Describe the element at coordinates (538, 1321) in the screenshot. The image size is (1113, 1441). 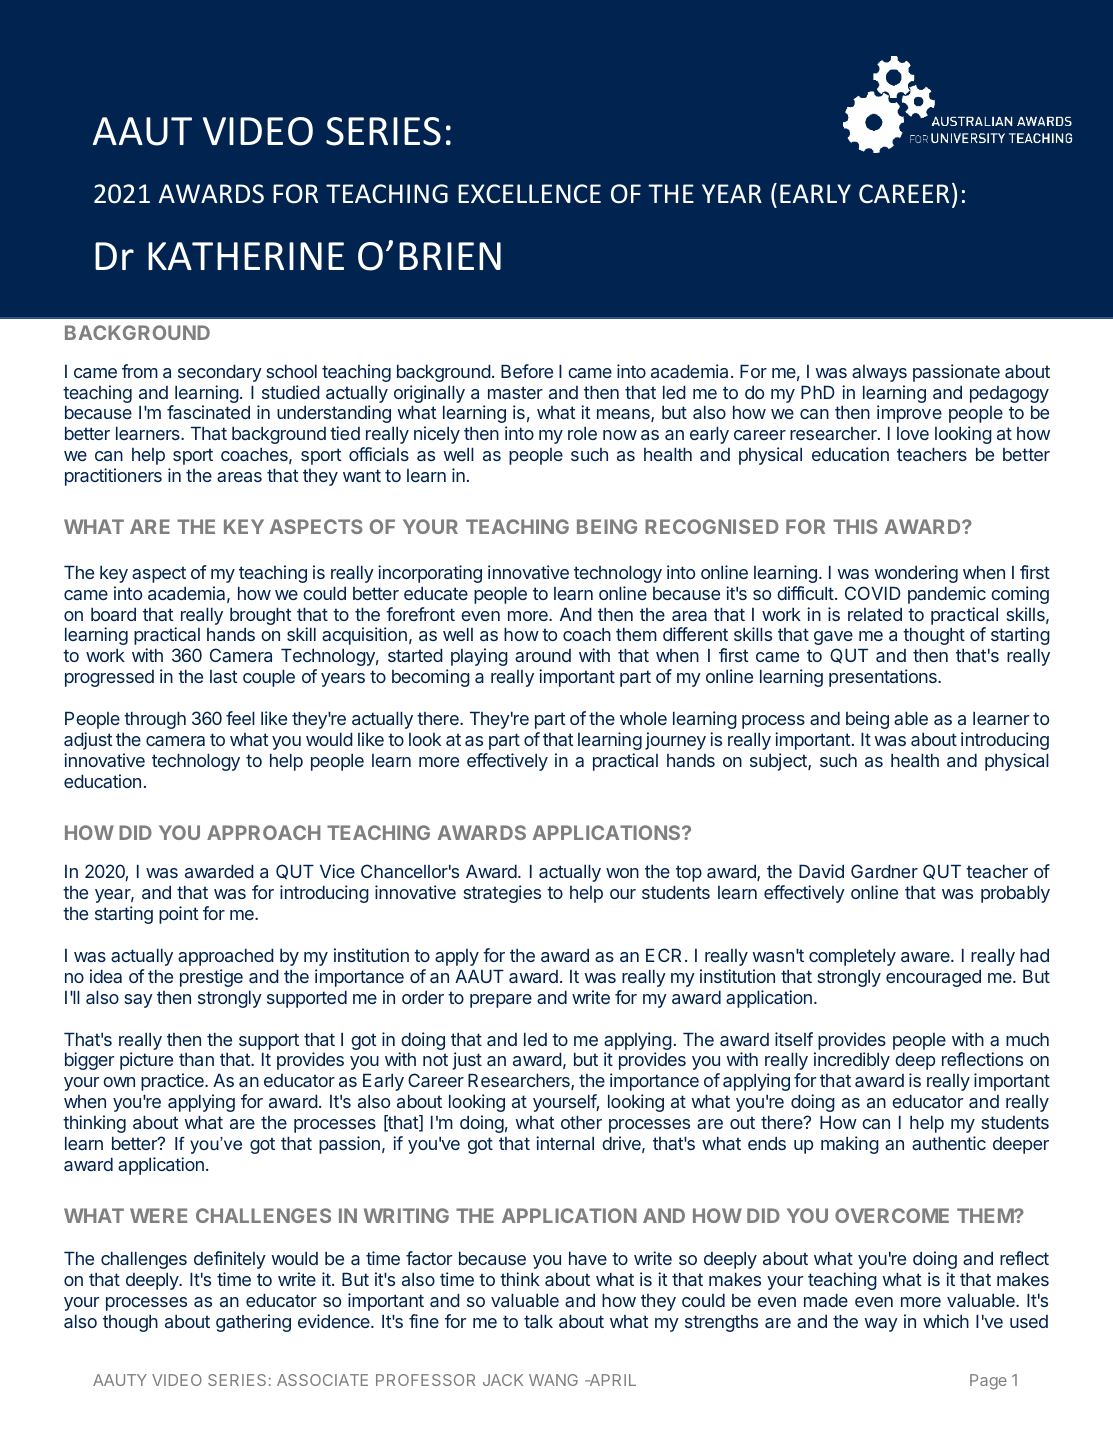
I see `talk` at that location.
